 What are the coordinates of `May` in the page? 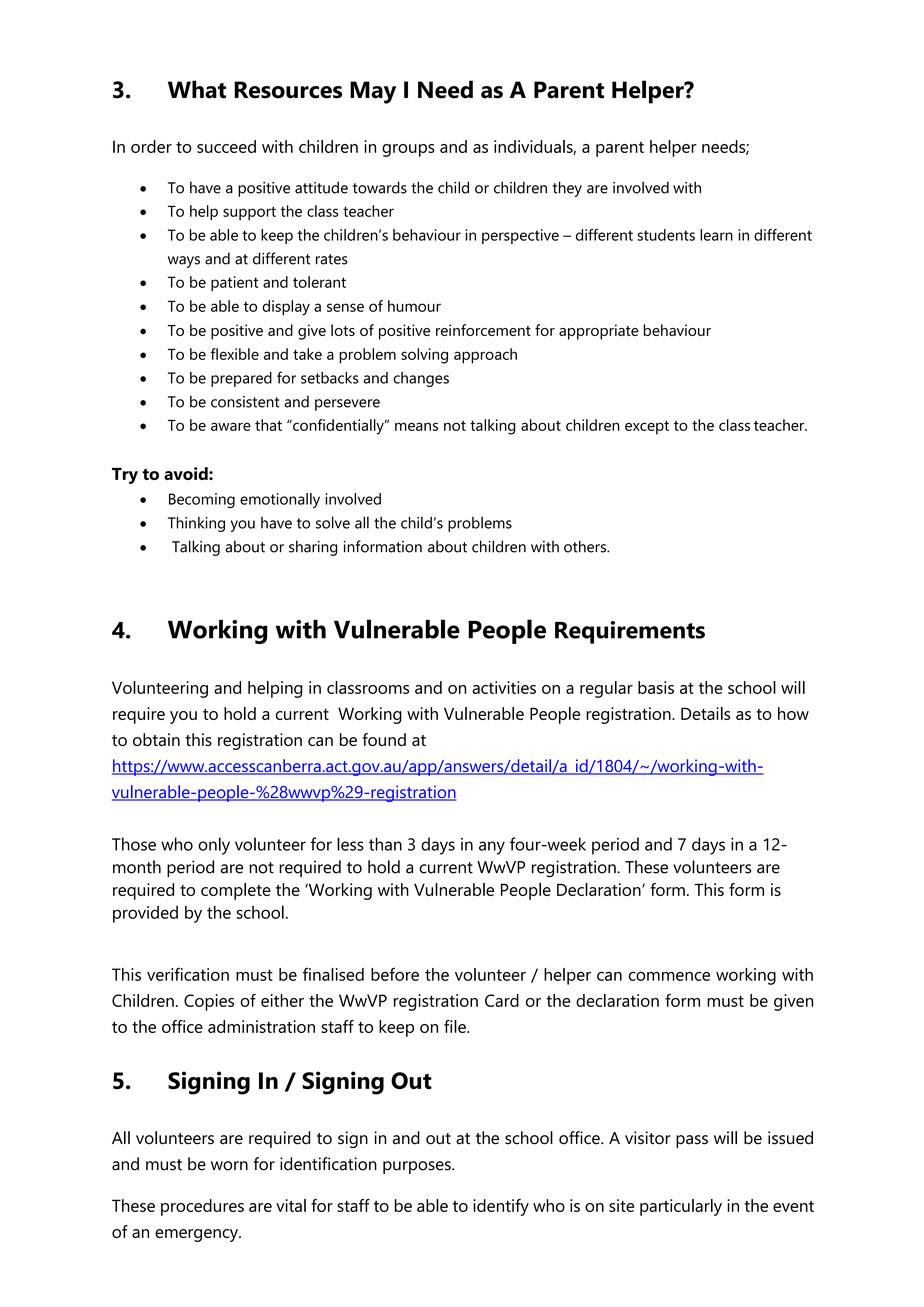 It's located at (373, 92).
